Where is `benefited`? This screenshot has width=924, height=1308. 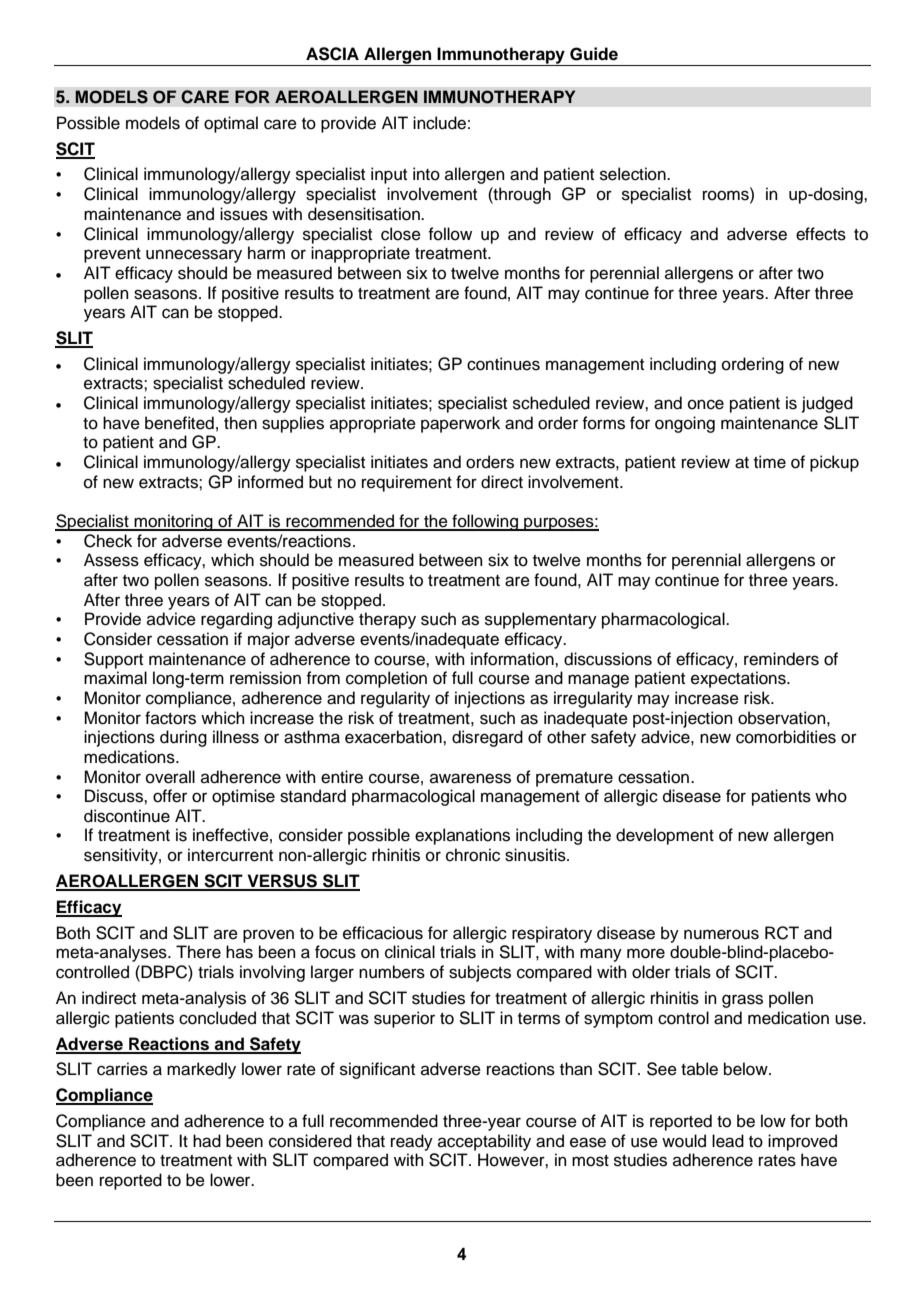
benefited is located at coordinates (179, 423).
